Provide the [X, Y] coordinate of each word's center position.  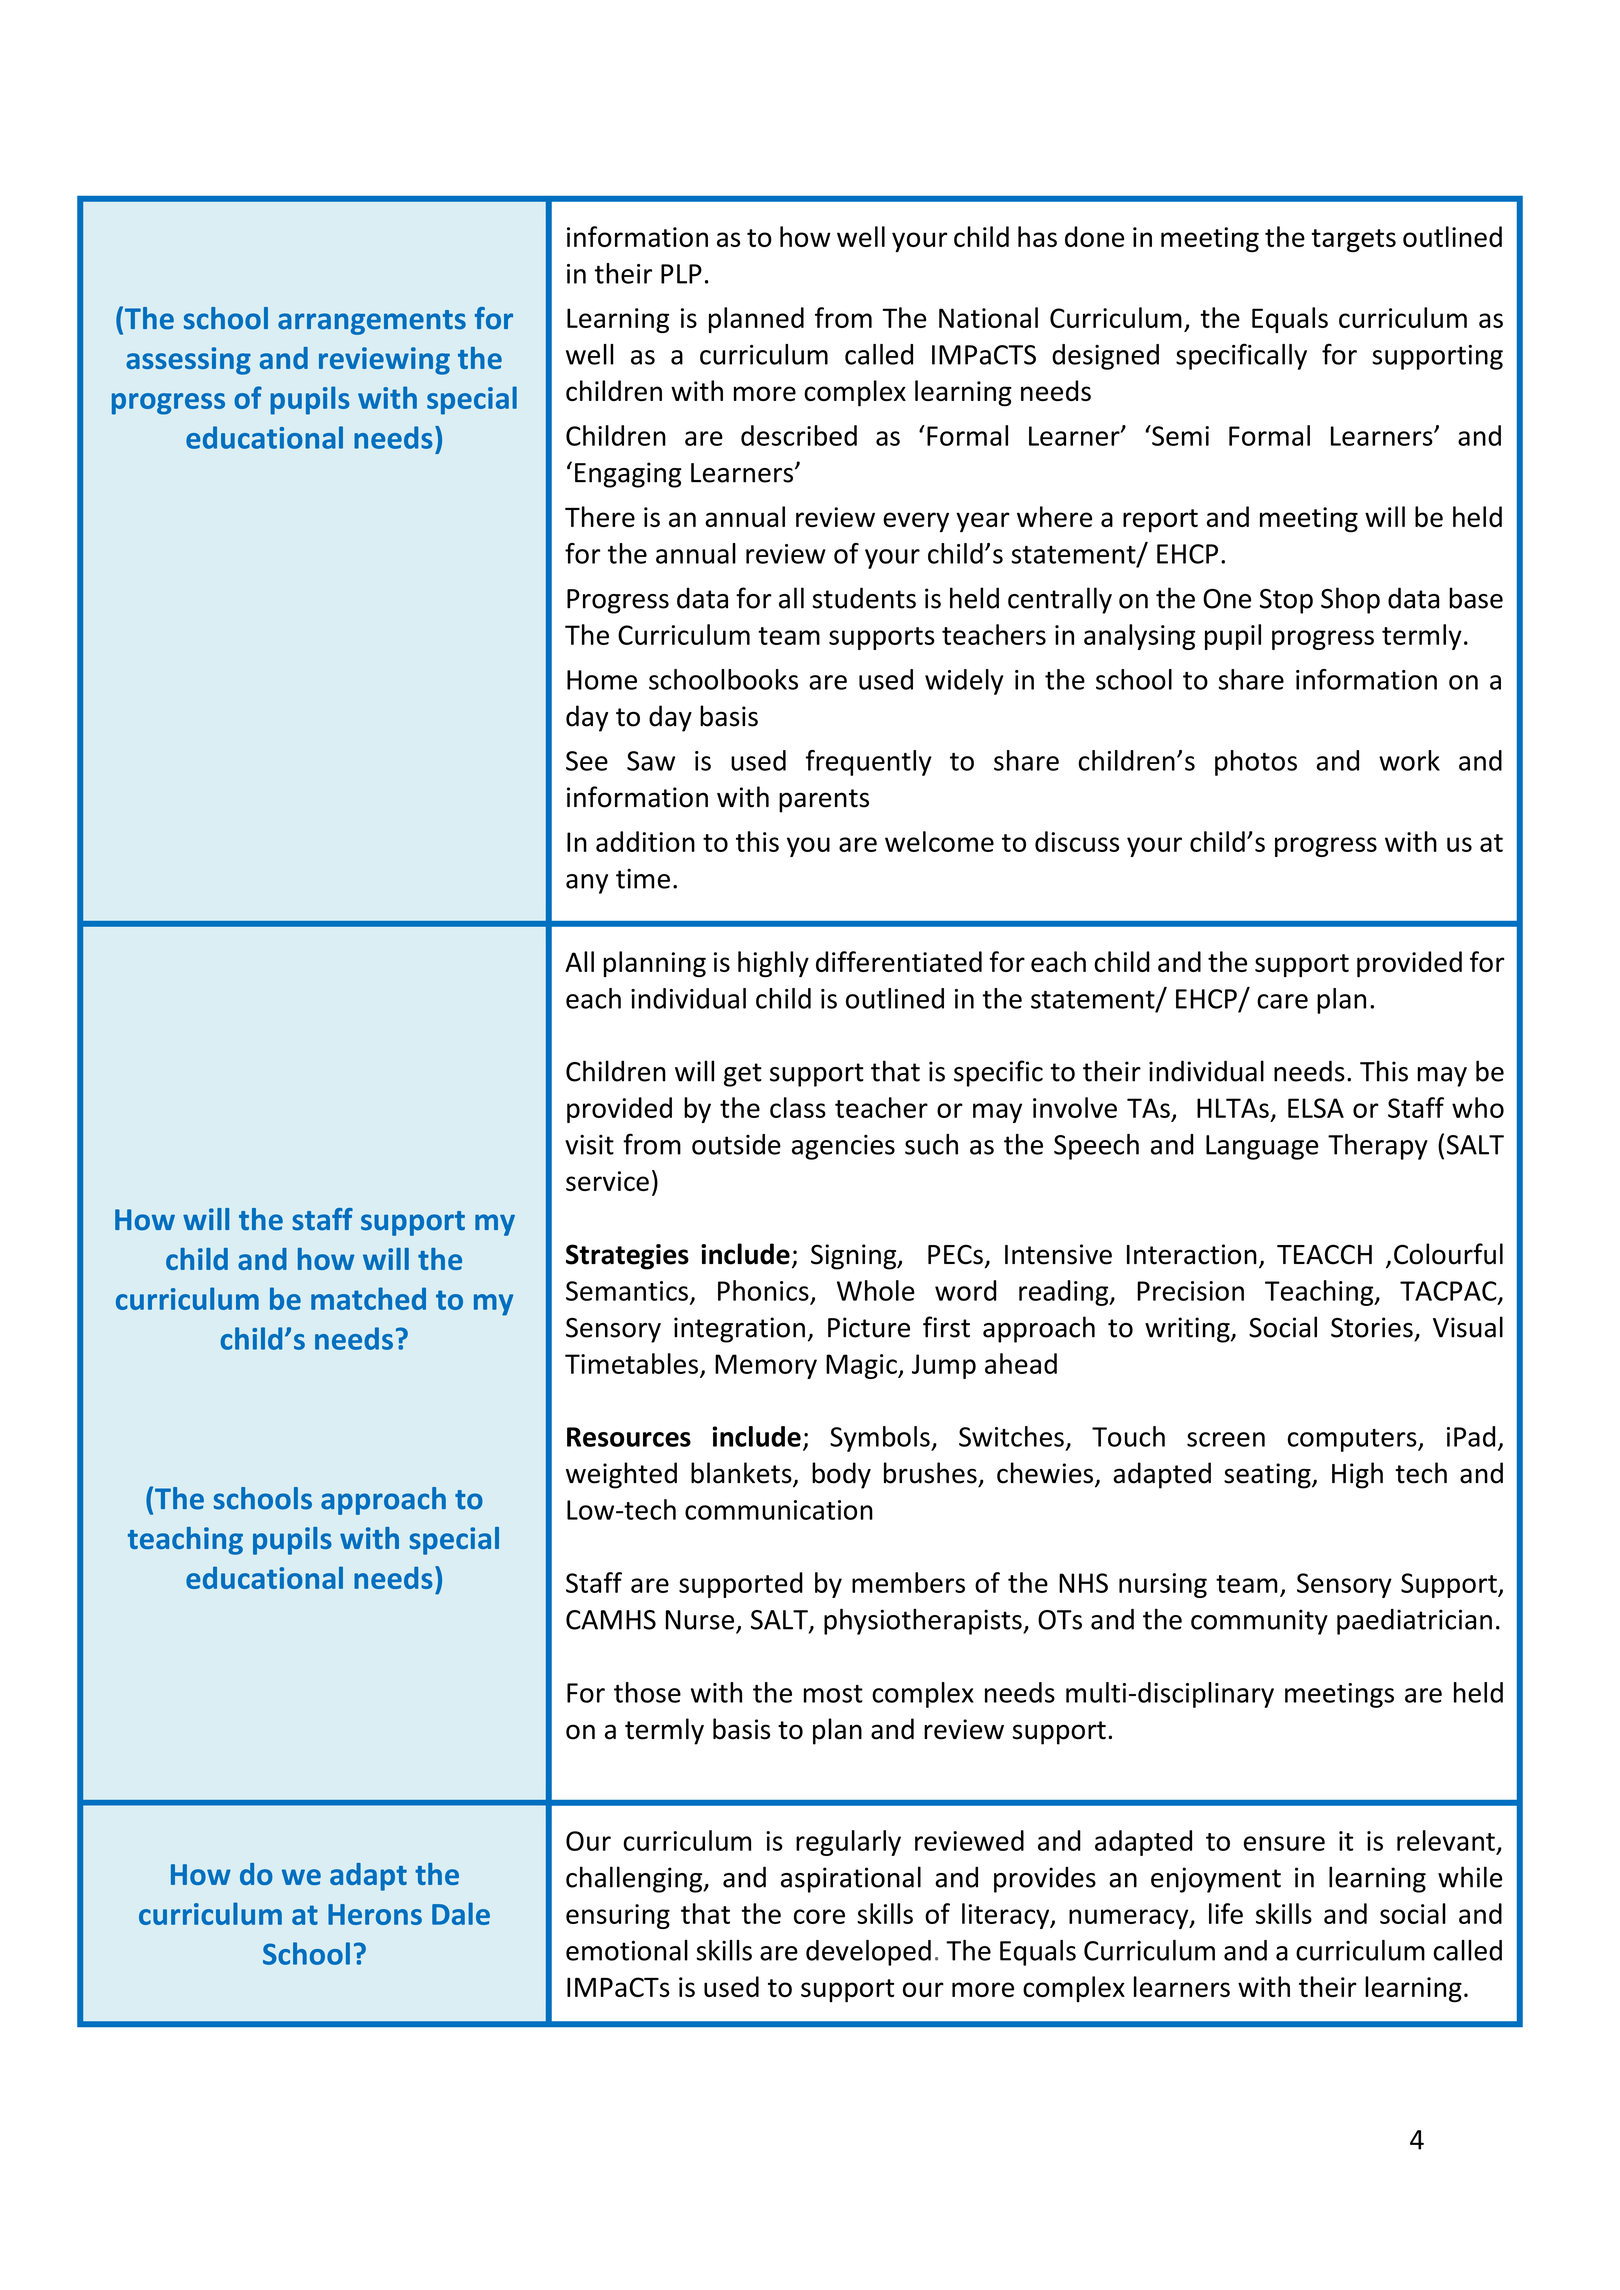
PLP [681, 274]
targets [1353, 240]
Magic [862, 1366]
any [587, 884]
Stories [1372, 1327]
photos [1256, 763]
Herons [375, 1914]
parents [824, 801]
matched [368, 1298]
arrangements [372, 322]
